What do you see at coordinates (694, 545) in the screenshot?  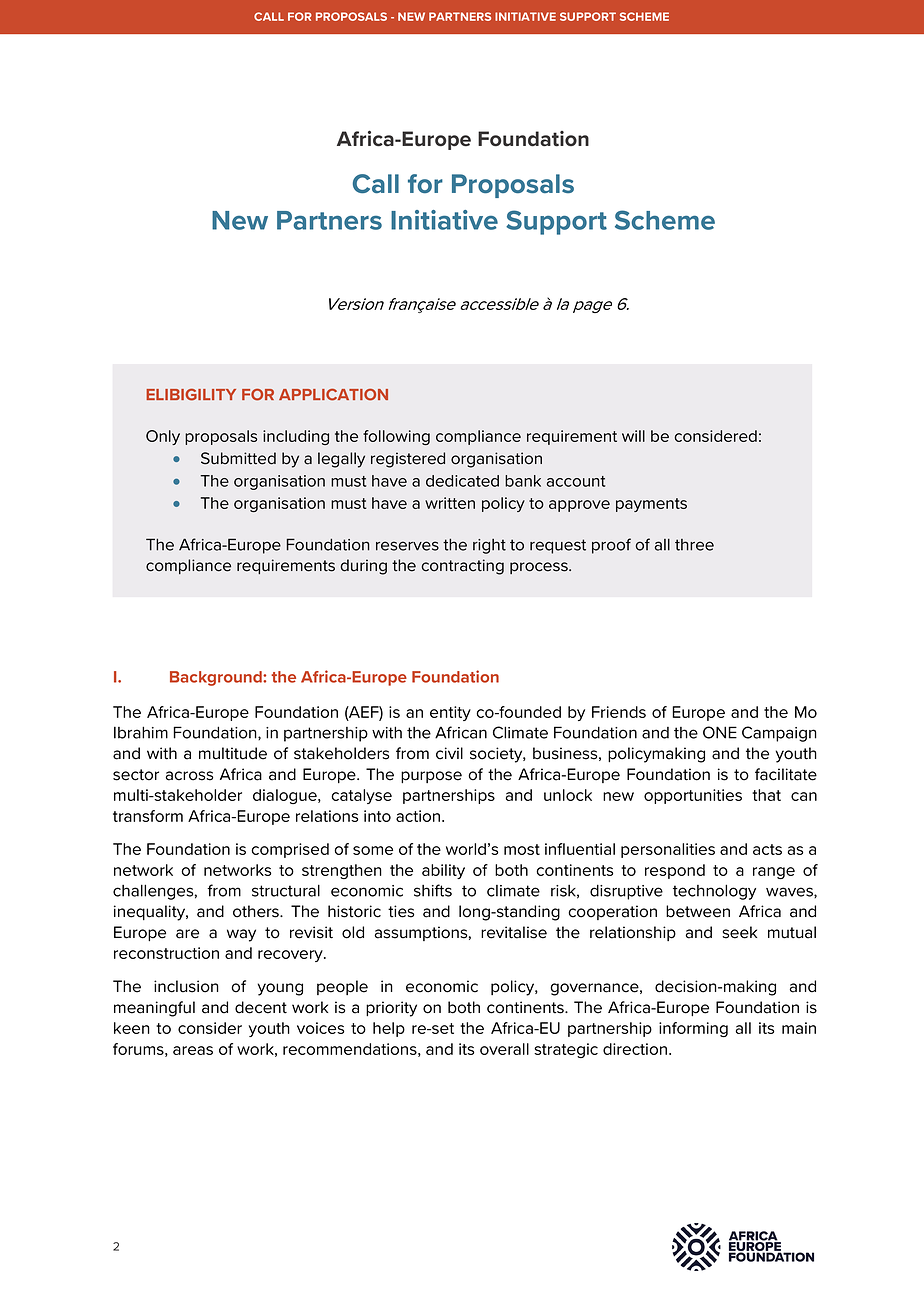 I see `three` at bounding box center [694, 545].
